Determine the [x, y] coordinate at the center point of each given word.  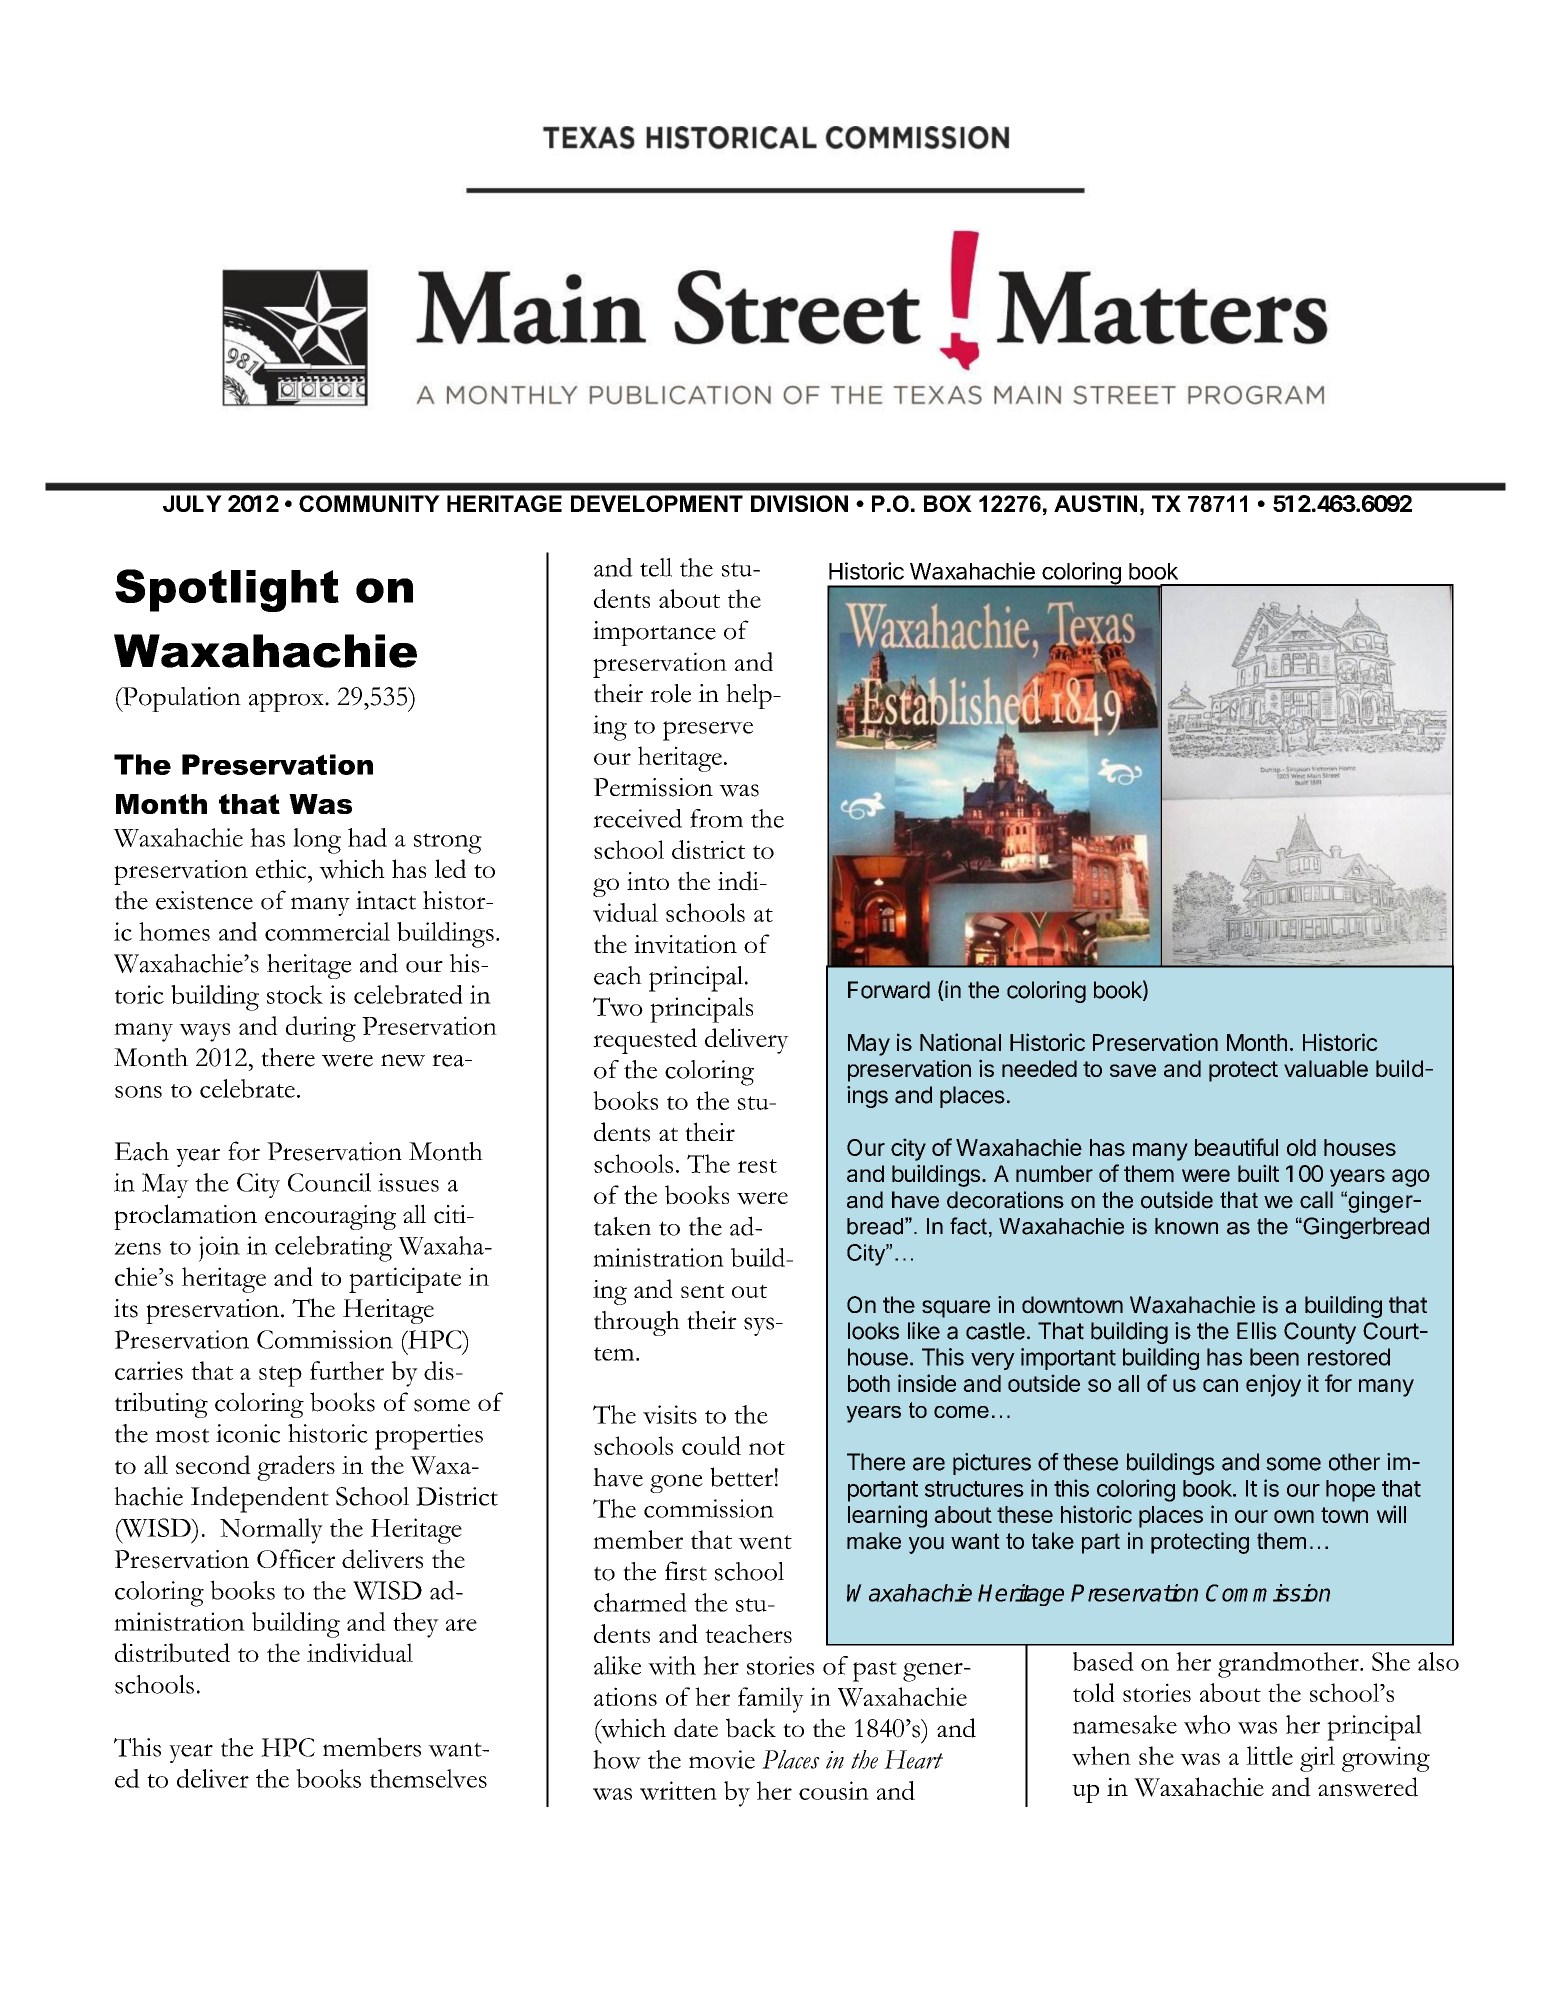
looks [873, 1331]
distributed [172, 1653]
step [280, 1376]
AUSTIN [1095, 503]
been [1274, 1357]
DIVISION [799, 503]
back [751, 1728]
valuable [1326, 1068]
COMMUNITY [369, 503]
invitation [685, 944]
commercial [327, 931]
